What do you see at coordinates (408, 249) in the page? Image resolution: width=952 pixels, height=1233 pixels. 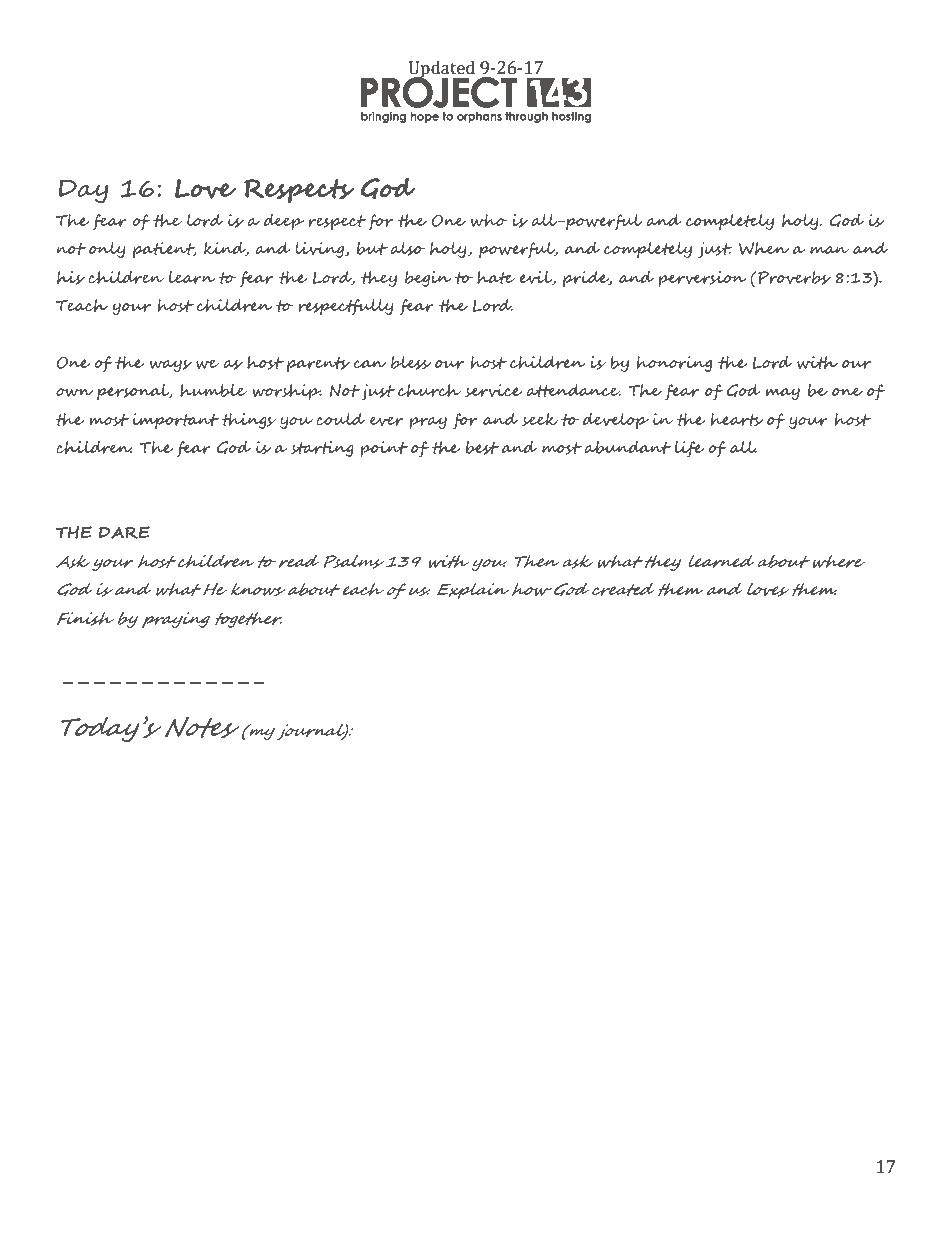 I see `also` at bounding box center [408, 249].
